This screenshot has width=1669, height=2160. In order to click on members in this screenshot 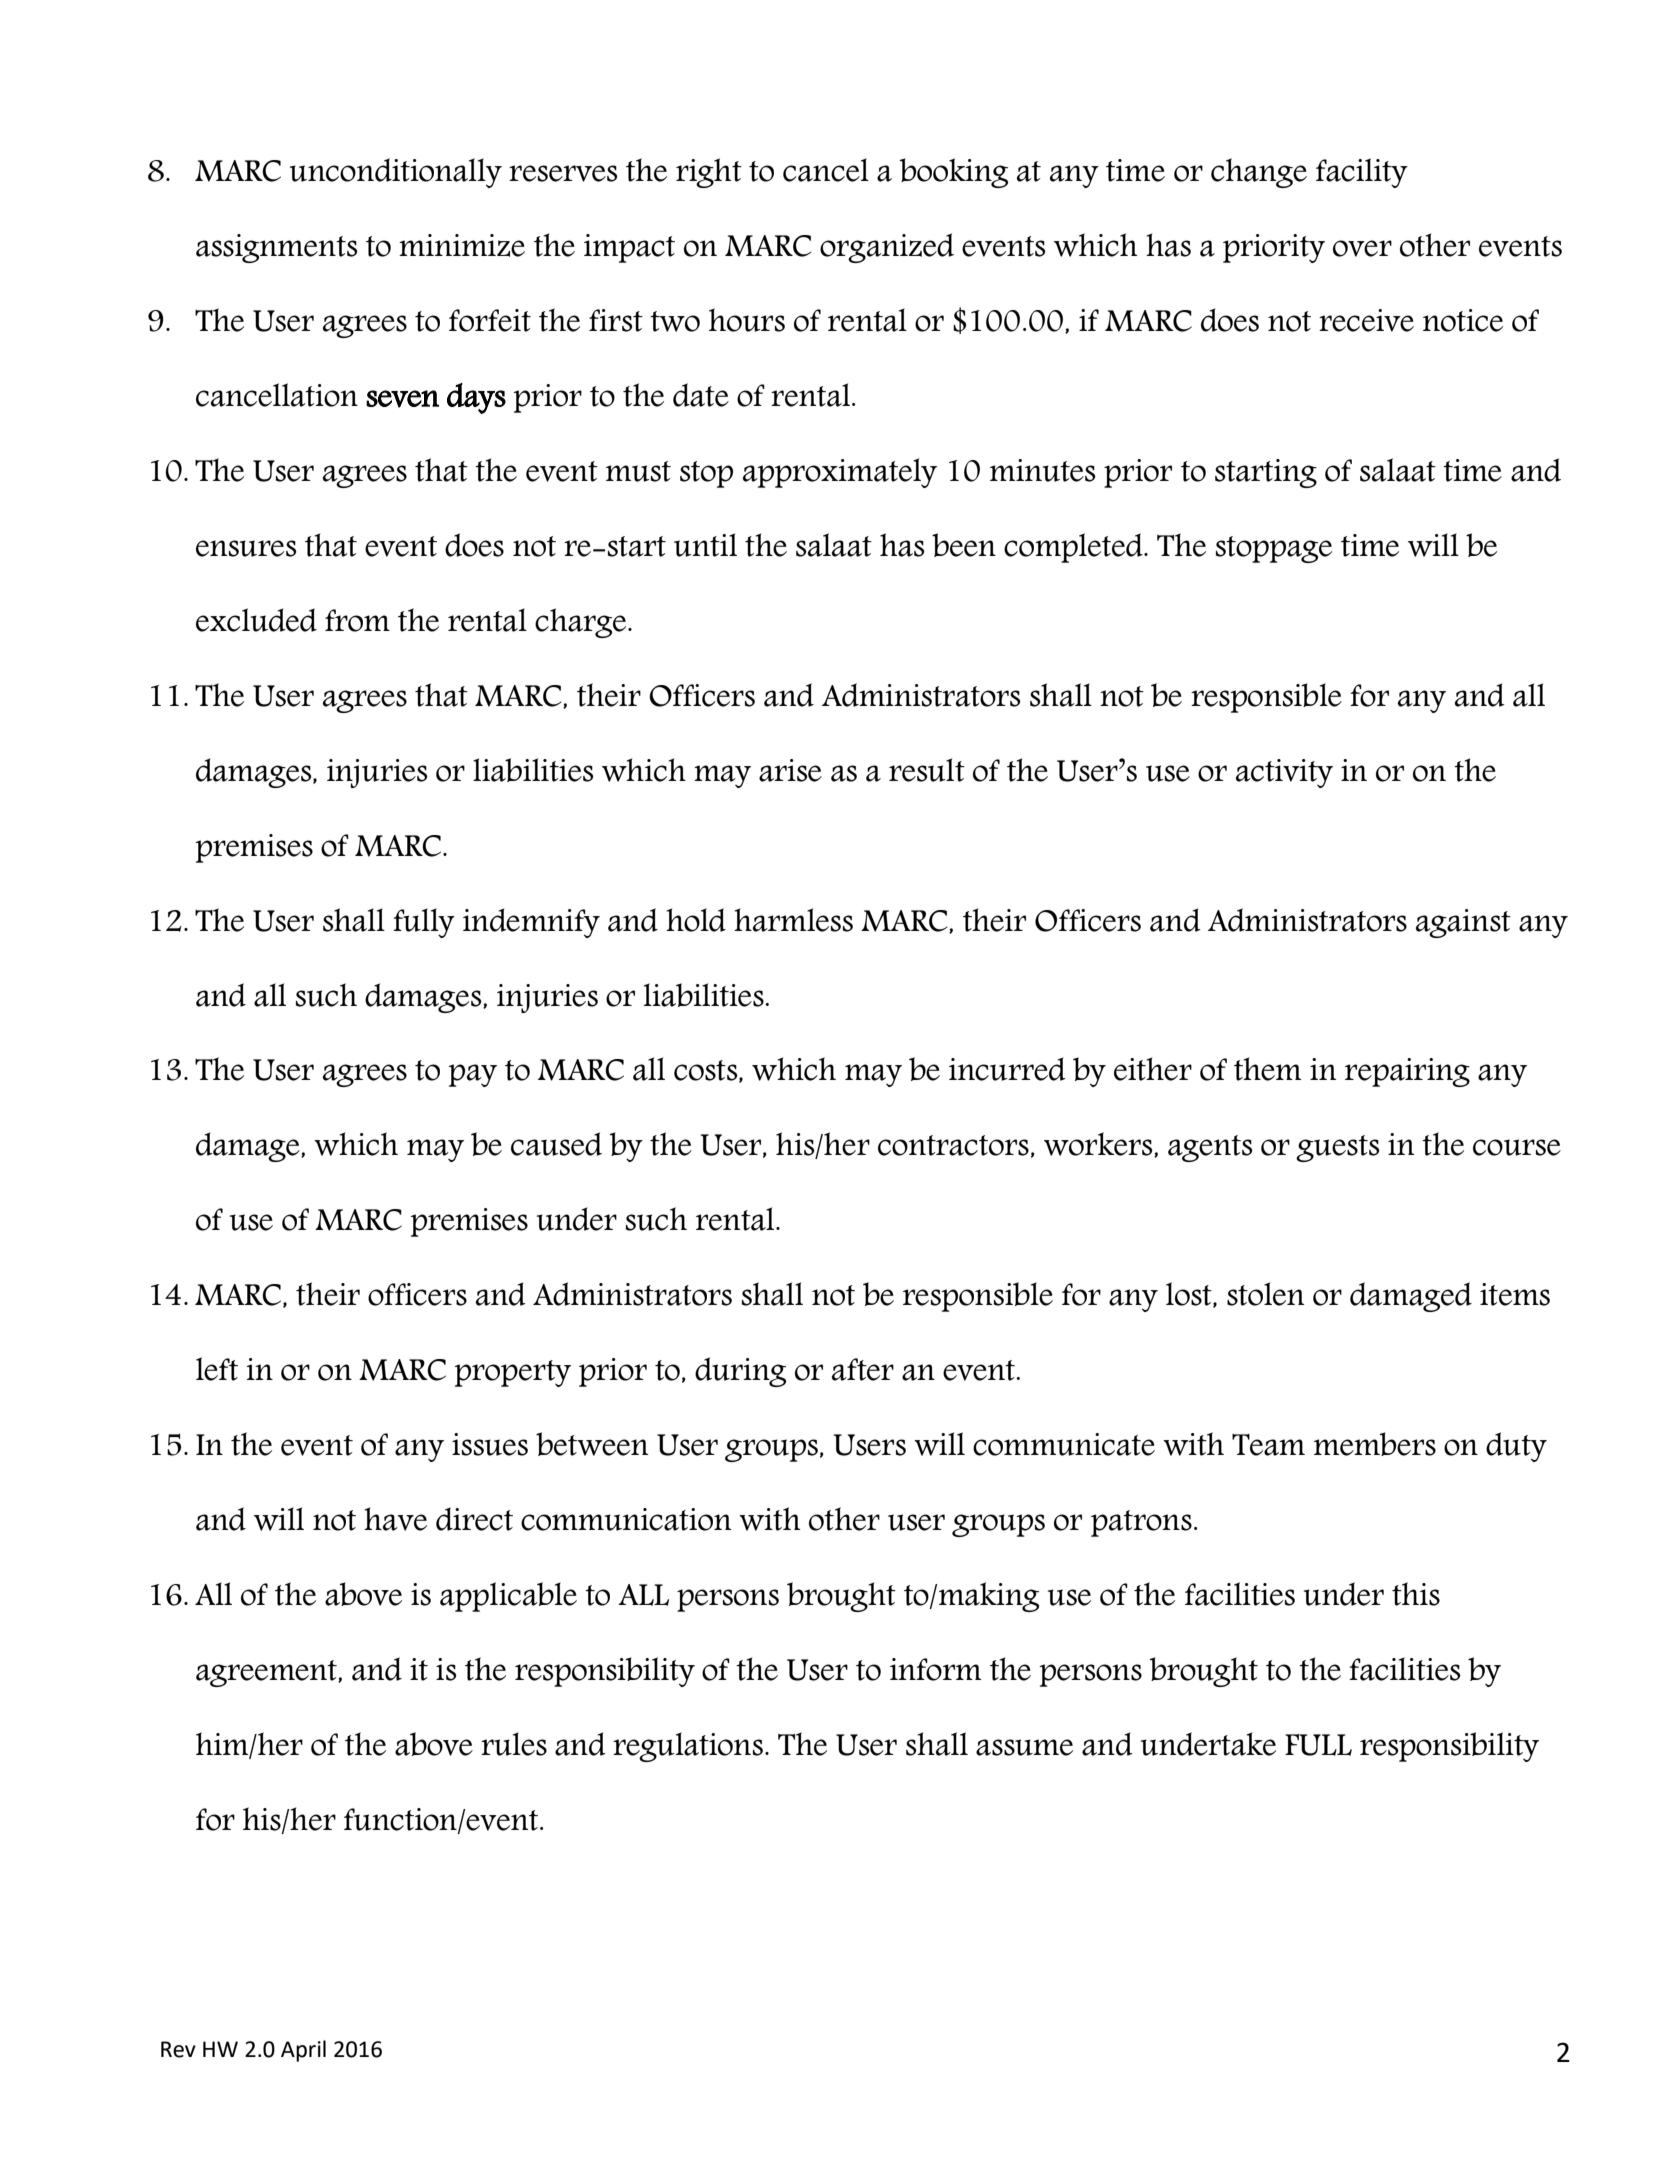, I will do `click(1375, 1444)`.
